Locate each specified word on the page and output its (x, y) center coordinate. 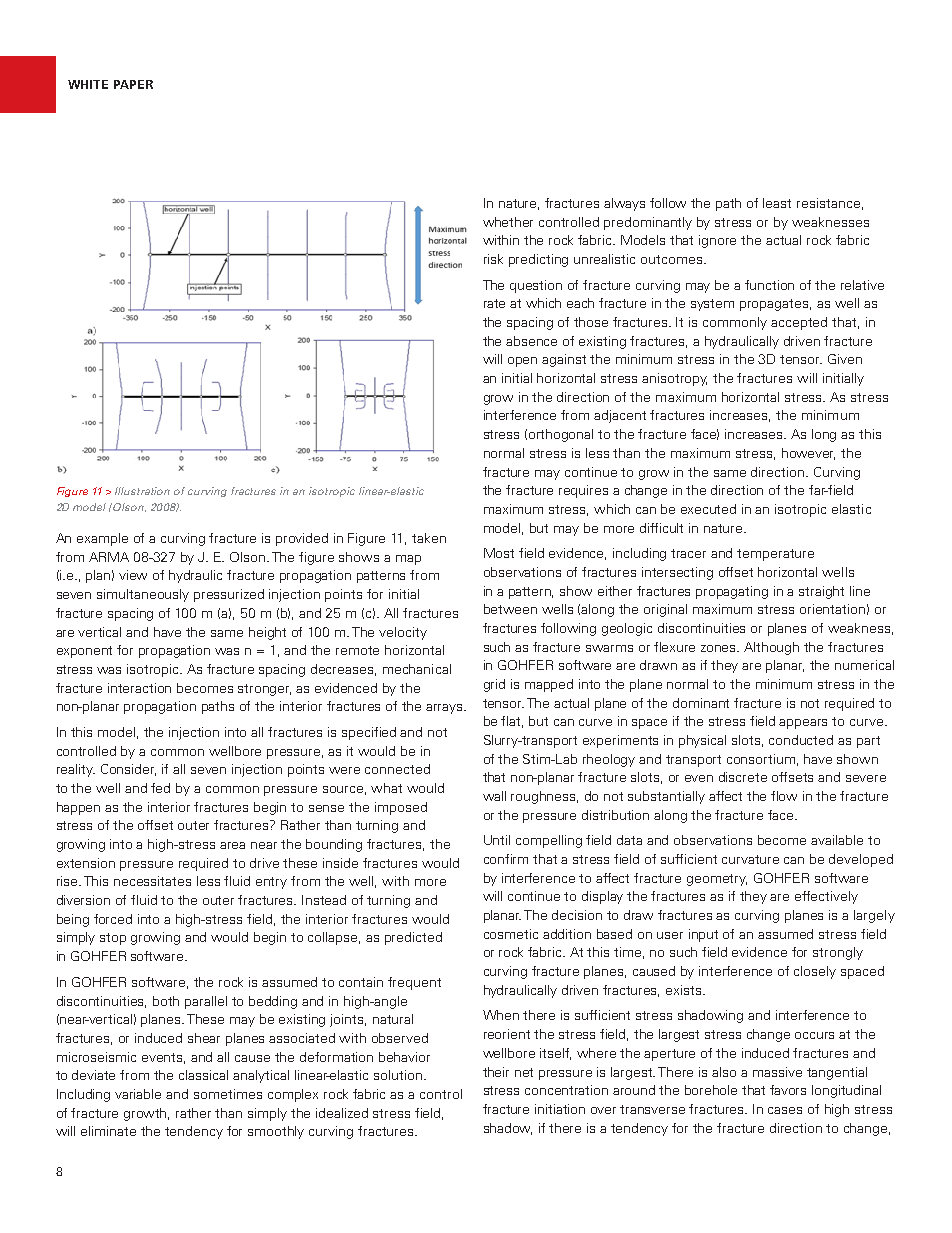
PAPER (133, 84)
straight (821, 592)
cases (785, 1110)
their (496, 1072)
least (777, 203)
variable (138, 1094)
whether (508, 222)
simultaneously (143, 595)
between (510, 609)
